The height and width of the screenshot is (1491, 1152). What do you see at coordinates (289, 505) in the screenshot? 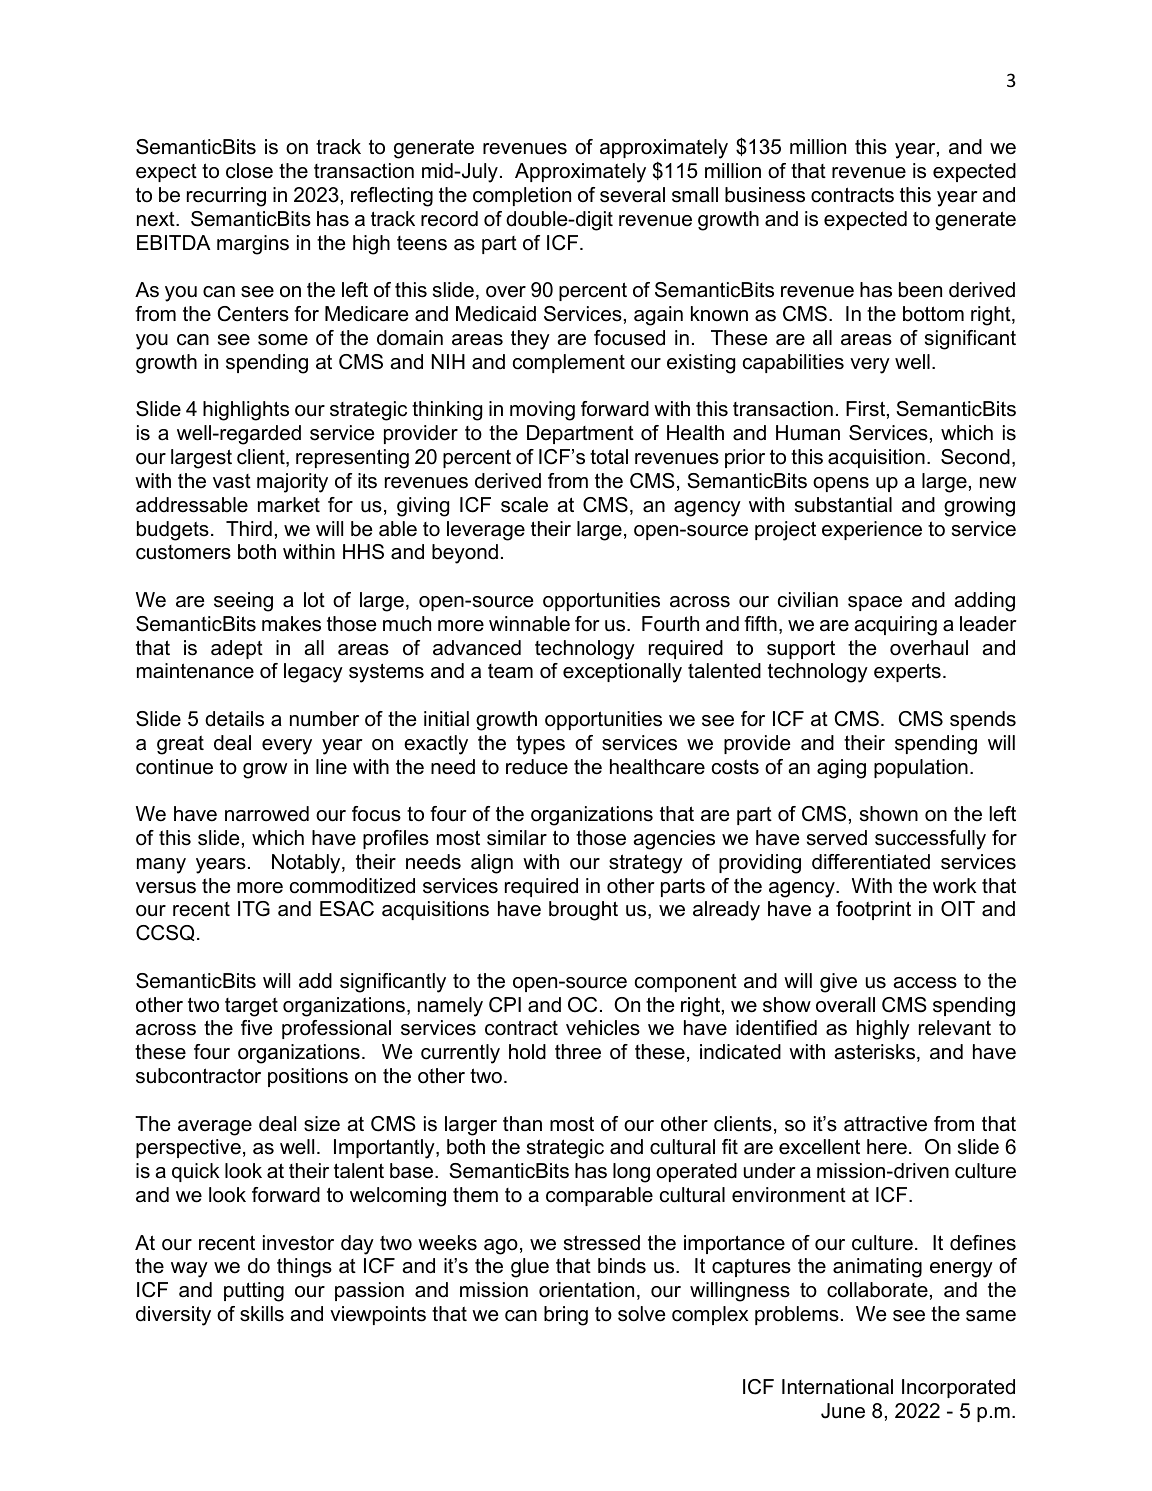
I see `market` at bounding box center [289, 505].
